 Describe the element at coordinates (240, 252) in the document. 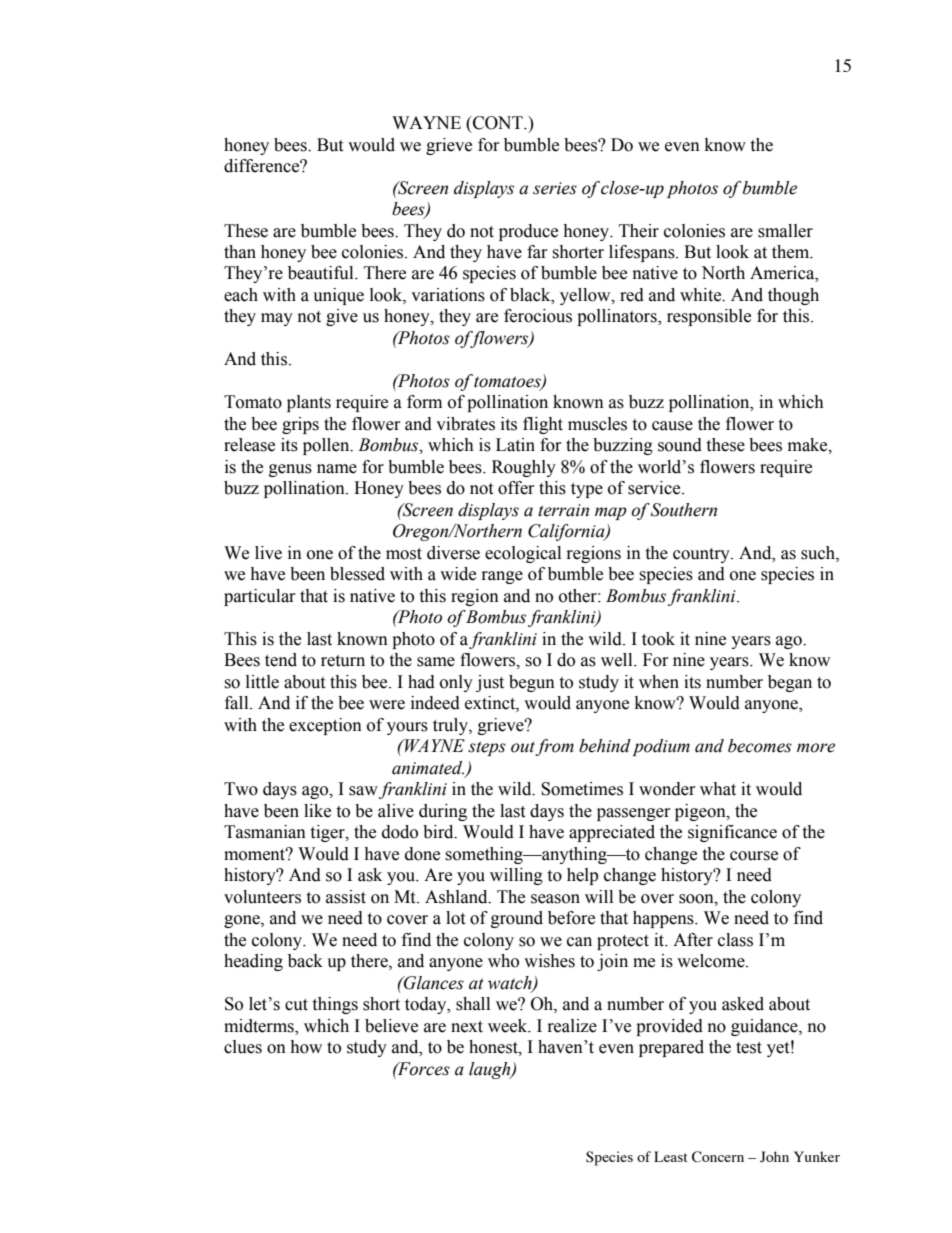

I see `than` at that location.
